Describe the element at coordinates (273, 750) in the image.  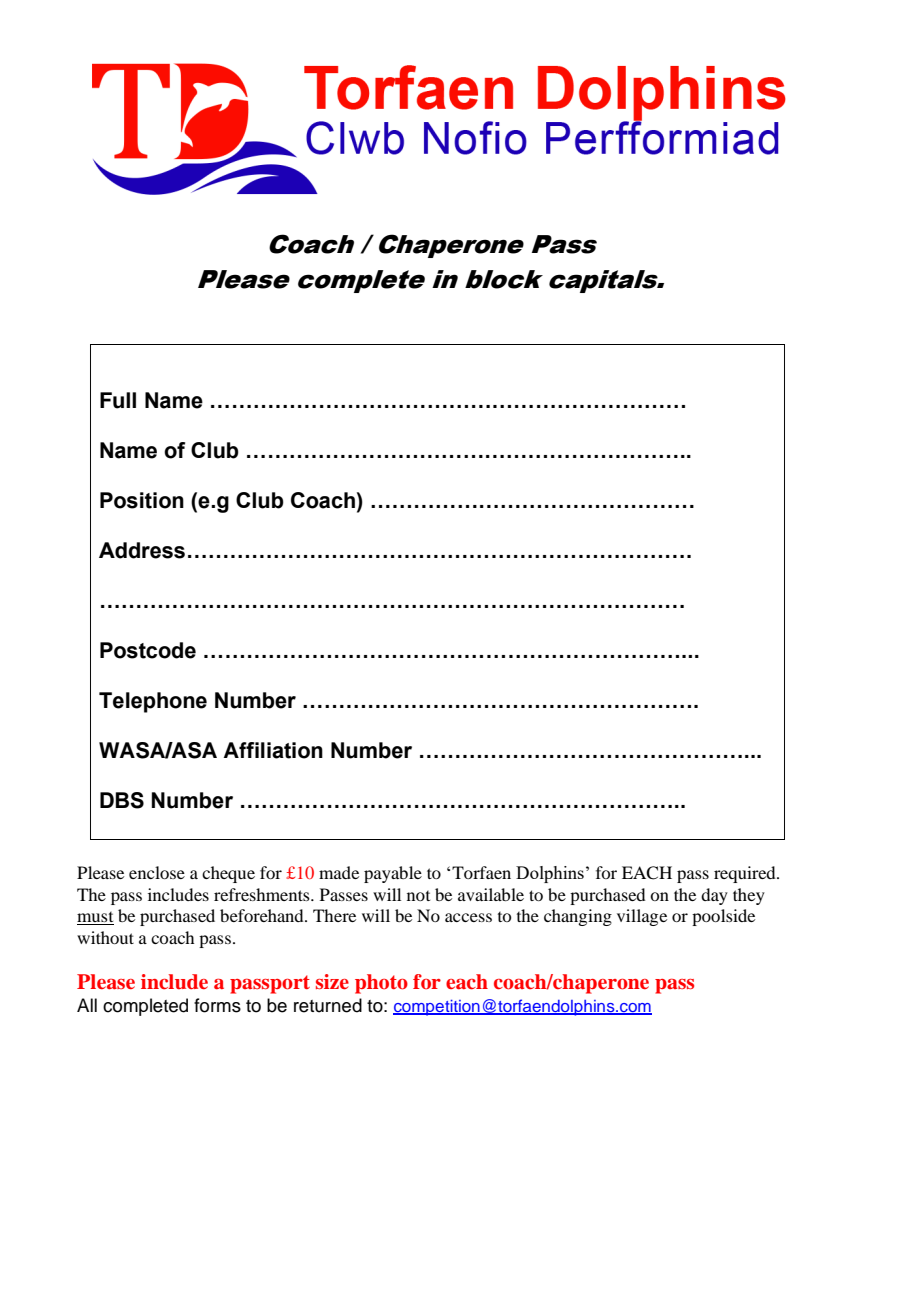
I see `Affiliation` at that location.
